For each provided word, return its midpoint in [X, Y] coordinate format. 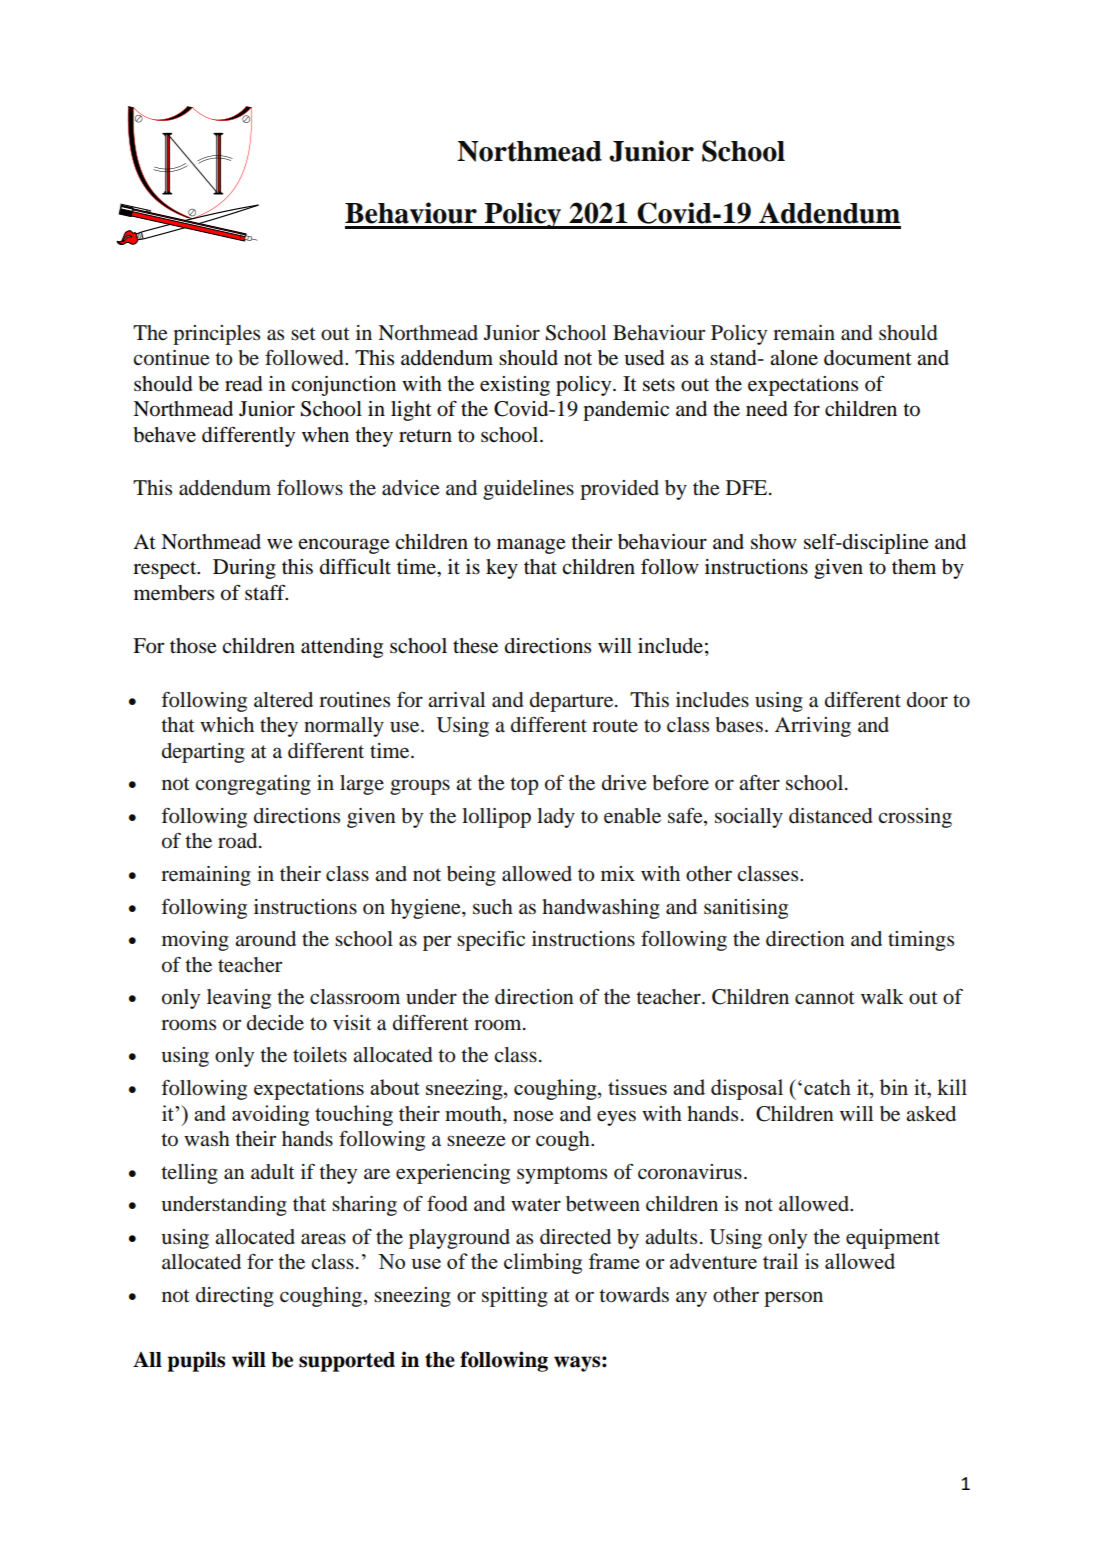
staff [266, 592]
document [868, 358]
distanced [831, 816]
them [914, 567]
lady [556, 818]
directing [235, 1297]
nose [533, 1116]
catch [827, 1087]
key [502, 569]
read [244, 384]
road [239, 841]
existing [515, 386]
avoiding [270, 1115]
